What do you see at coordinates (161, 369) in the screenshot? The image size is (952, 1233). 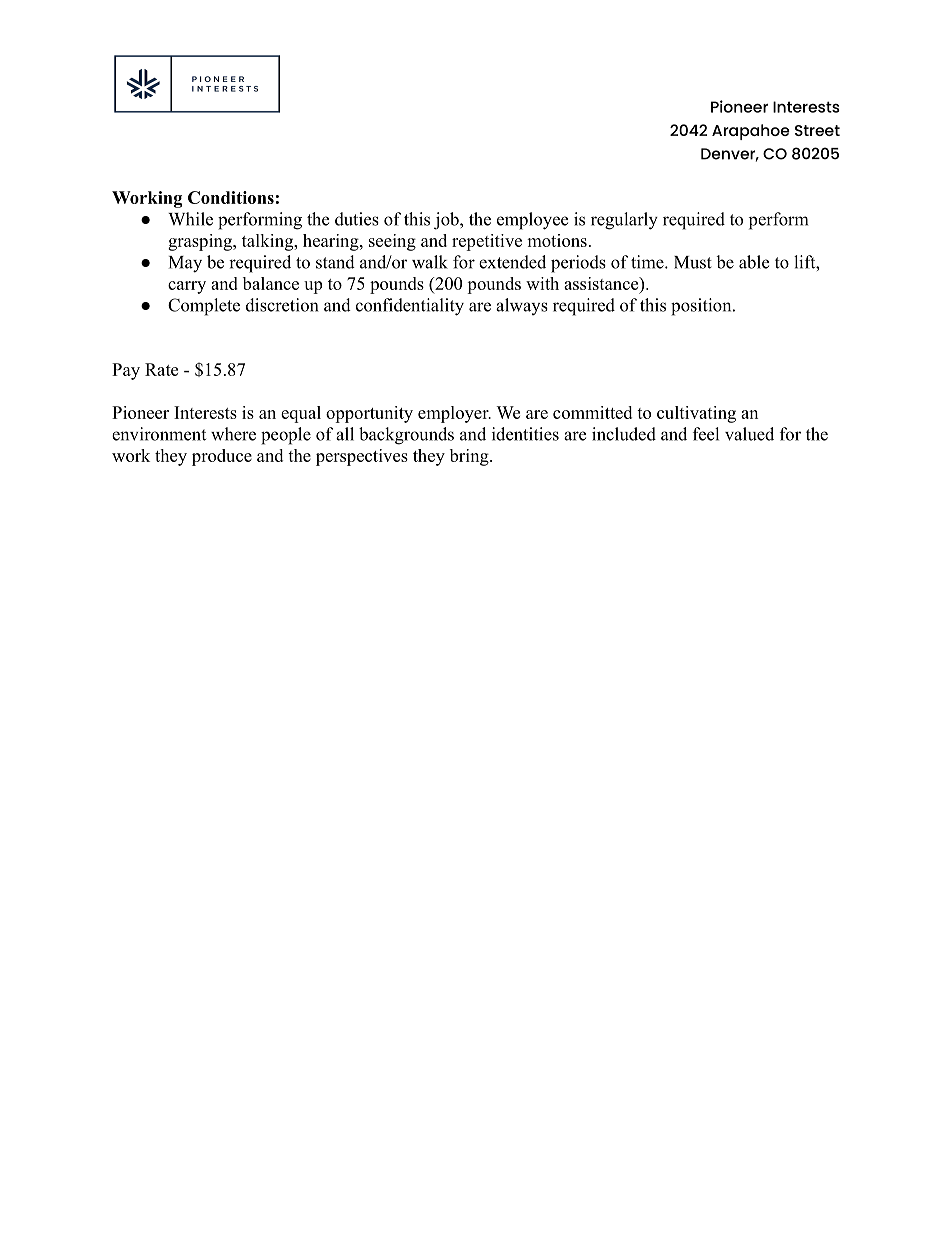 I see `Rate` at bounding box center [161, 369].
